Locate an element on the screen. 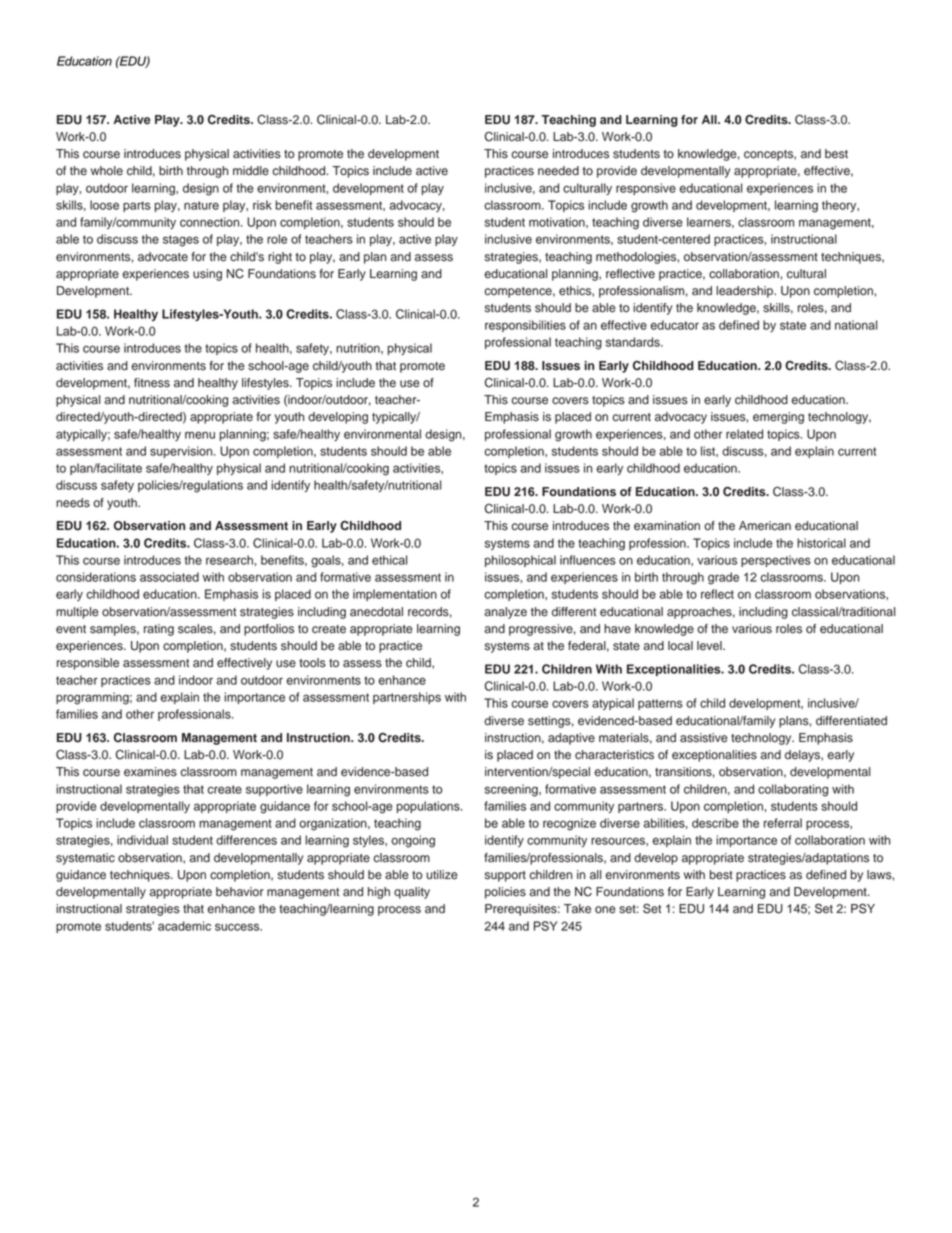  responsible is located at coordinates (88, 664).
